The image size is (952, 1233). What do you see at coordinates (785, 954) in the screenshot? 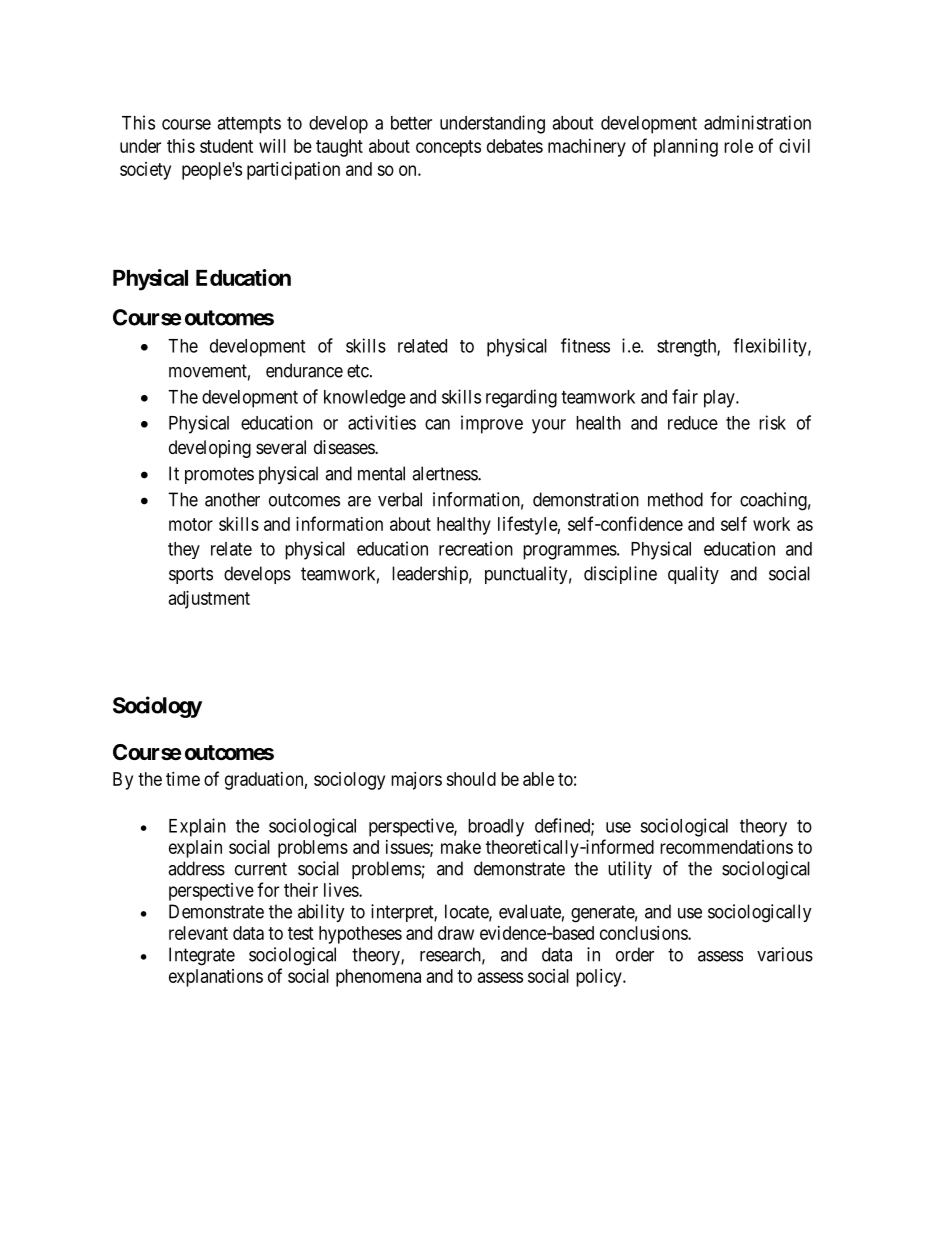
I see `various` at bounding box center [785, 954].
